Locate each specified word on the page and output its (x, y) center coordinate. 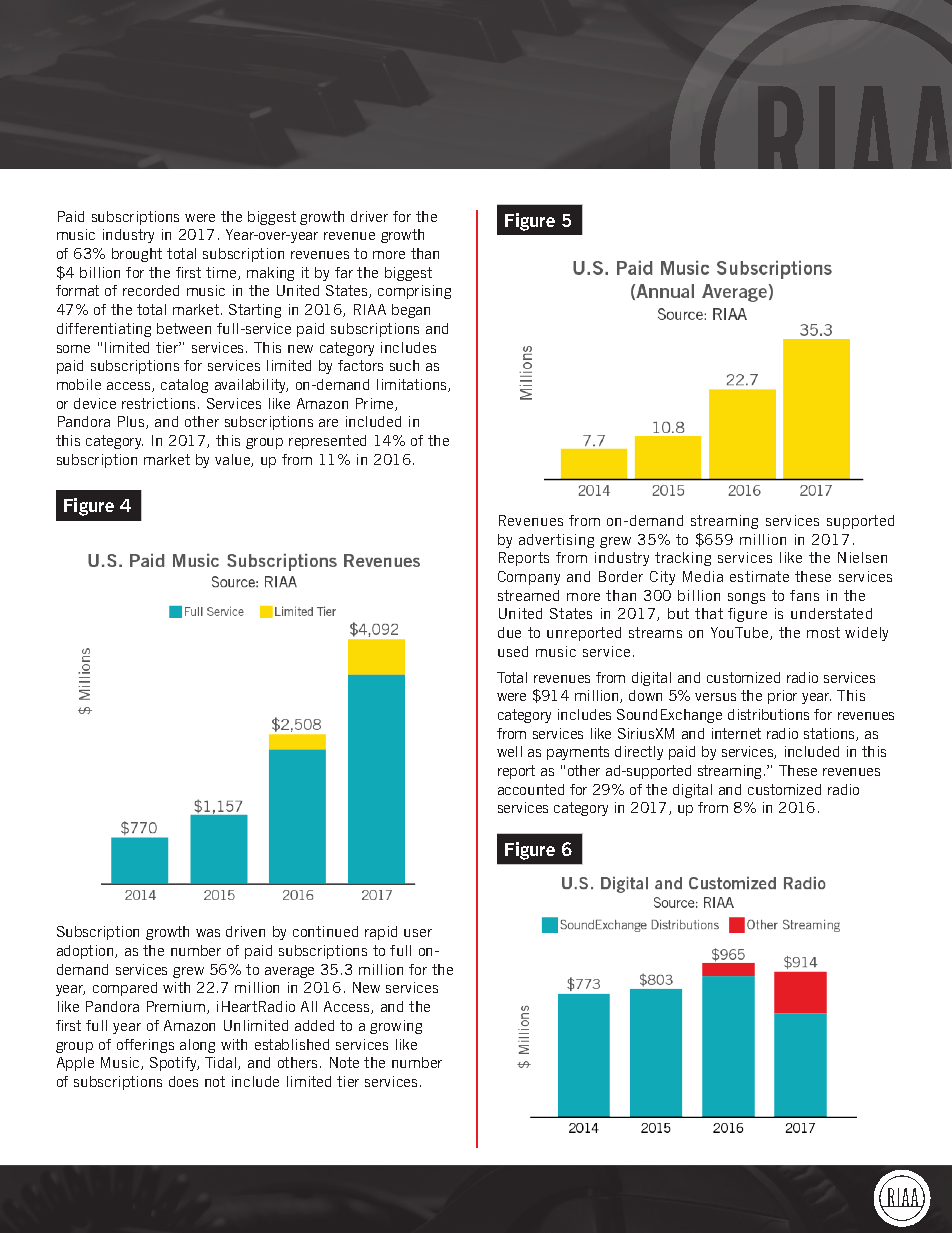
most (823, 632)
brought (137, 255)
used (513, 651)
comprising (414, 292)
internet (736, 733)
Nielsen (862, 557)
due (509, 632)
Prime (376, 404)
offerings (145, 1046)
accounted (531, 789)
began (411, 311)
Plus (132, 422)
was (208, 933)
